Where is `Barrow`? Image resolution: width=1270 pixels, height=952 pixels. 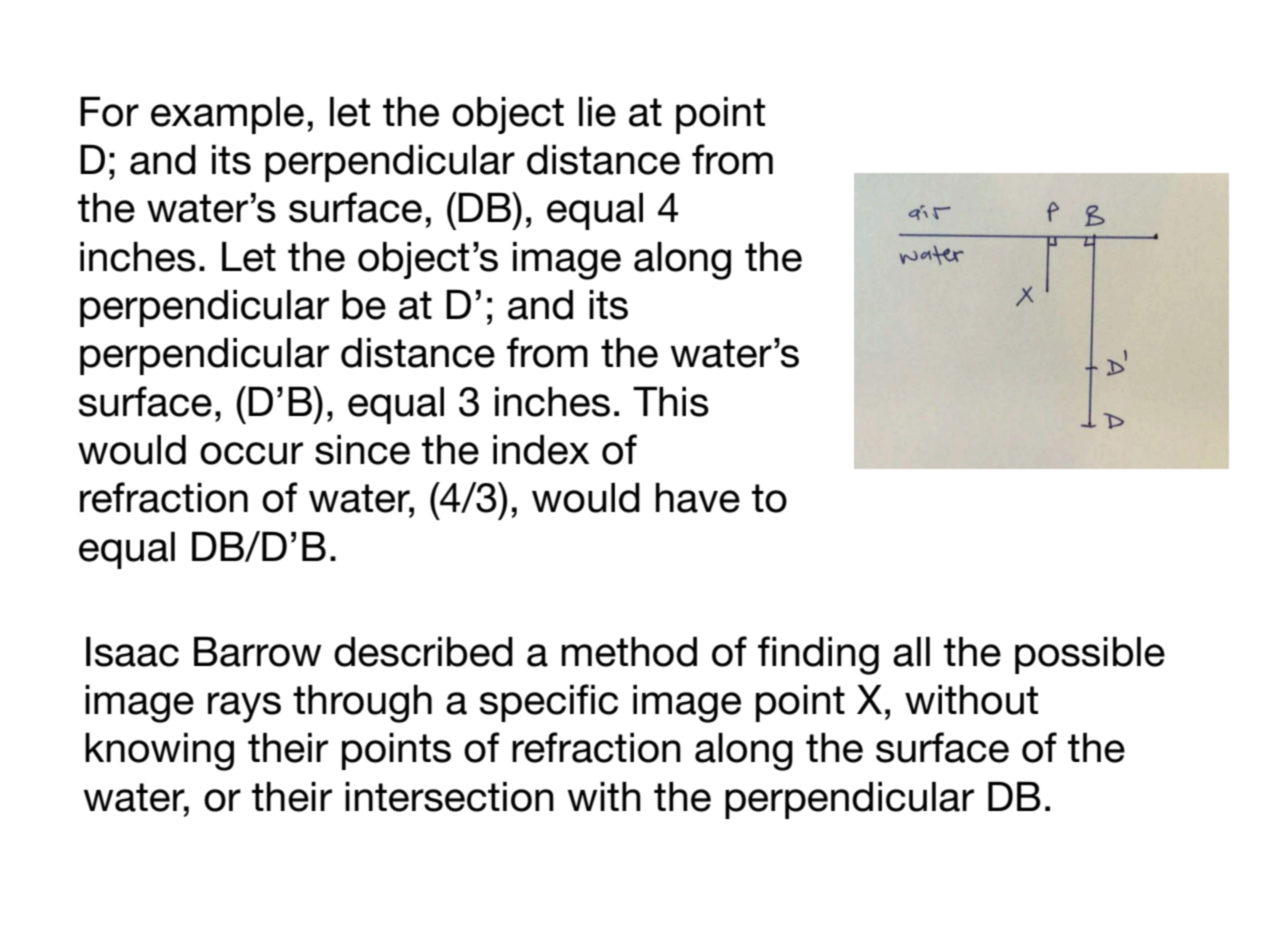
Barrow is located at coordinates (258, 652).
